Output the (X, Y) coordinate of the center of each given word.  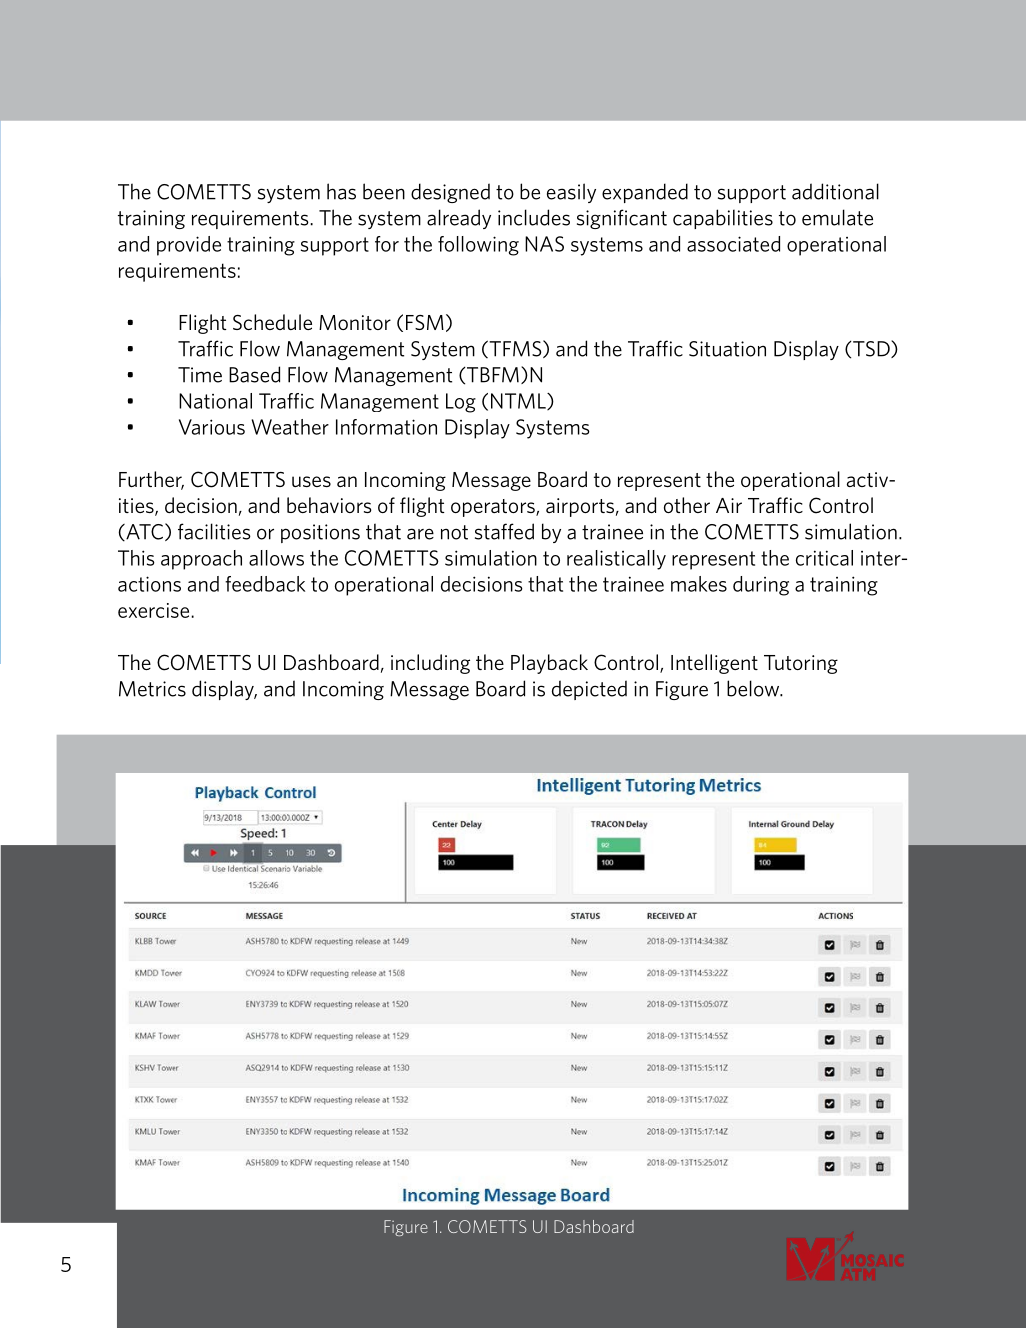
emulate (837, 217)
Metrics (152, 689)
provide (189, 246)
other (687, 505)
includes (534, 217)
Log (461, 403)
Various (212, 427)
